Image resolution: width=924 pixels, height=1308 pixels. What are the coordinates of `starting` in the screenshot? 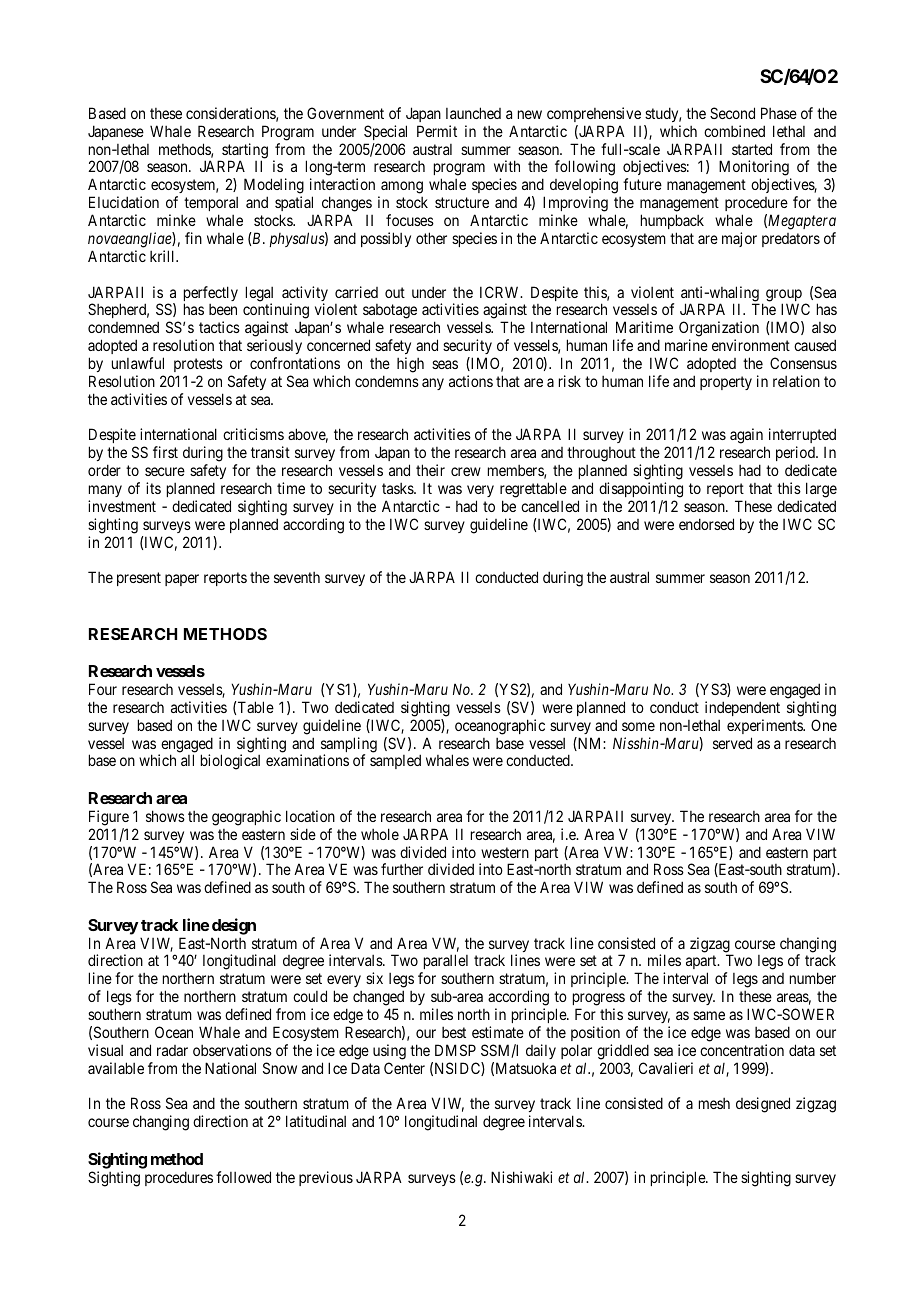 It's located at (244, 152).
